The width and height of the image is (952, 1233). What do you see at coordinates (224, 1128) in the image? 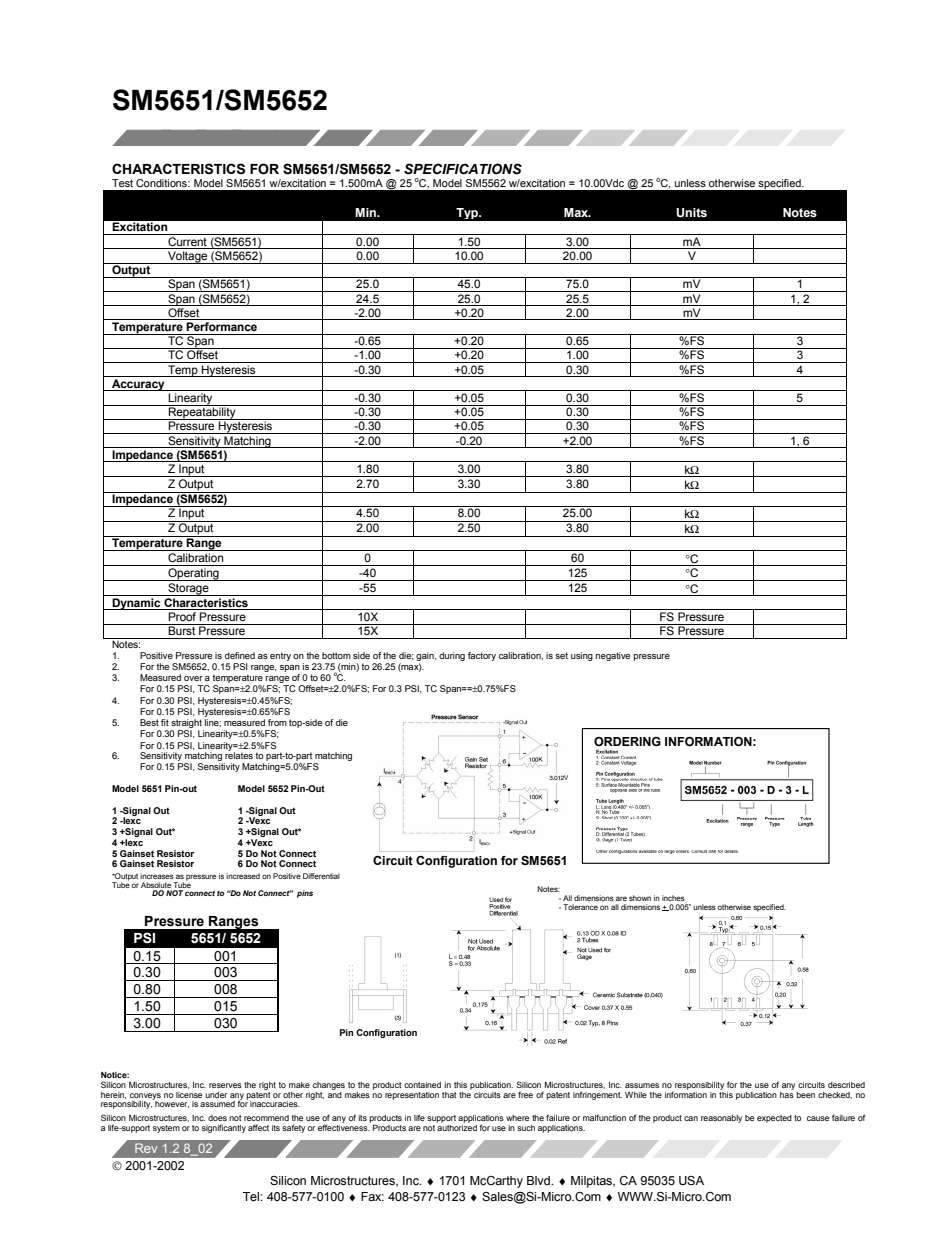
I see `significantly` at bounding box center [224, 1128].
